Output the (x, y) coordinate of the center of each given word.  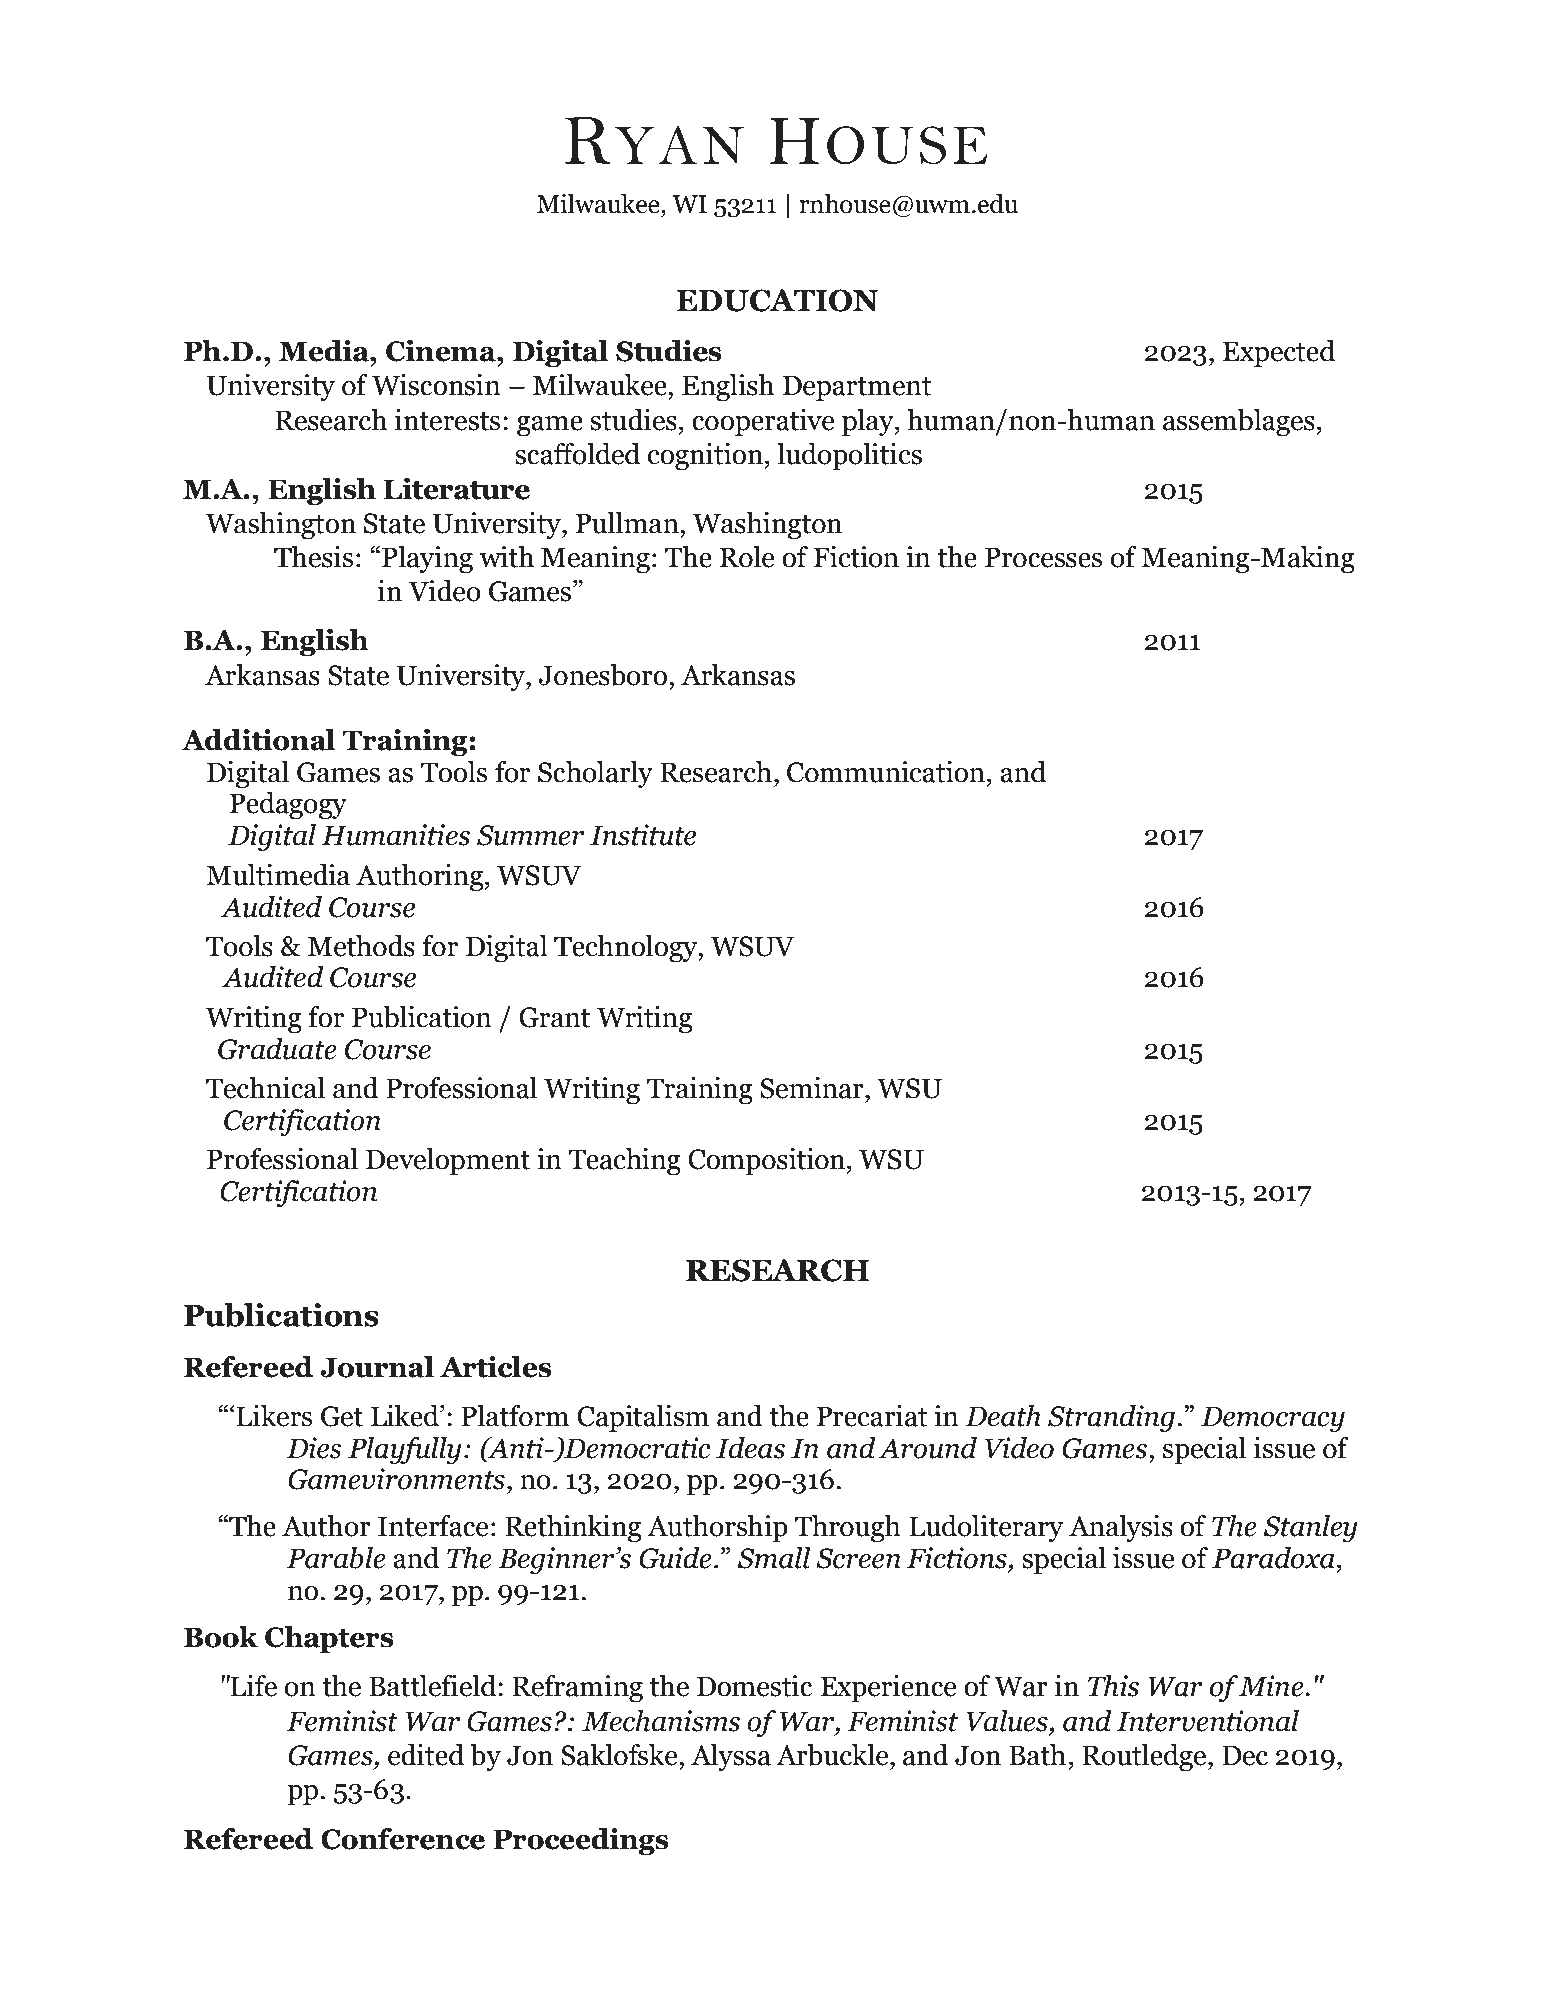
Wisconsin (436, 385)
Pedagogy (288, 805)
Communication (886, 772)
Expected (1278, 353)
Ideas (750, 1448)
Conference (403, 1839)
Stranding (1111, 1418)
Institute (643, 835)
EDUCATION (777, 300)
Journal (377, 1367)
